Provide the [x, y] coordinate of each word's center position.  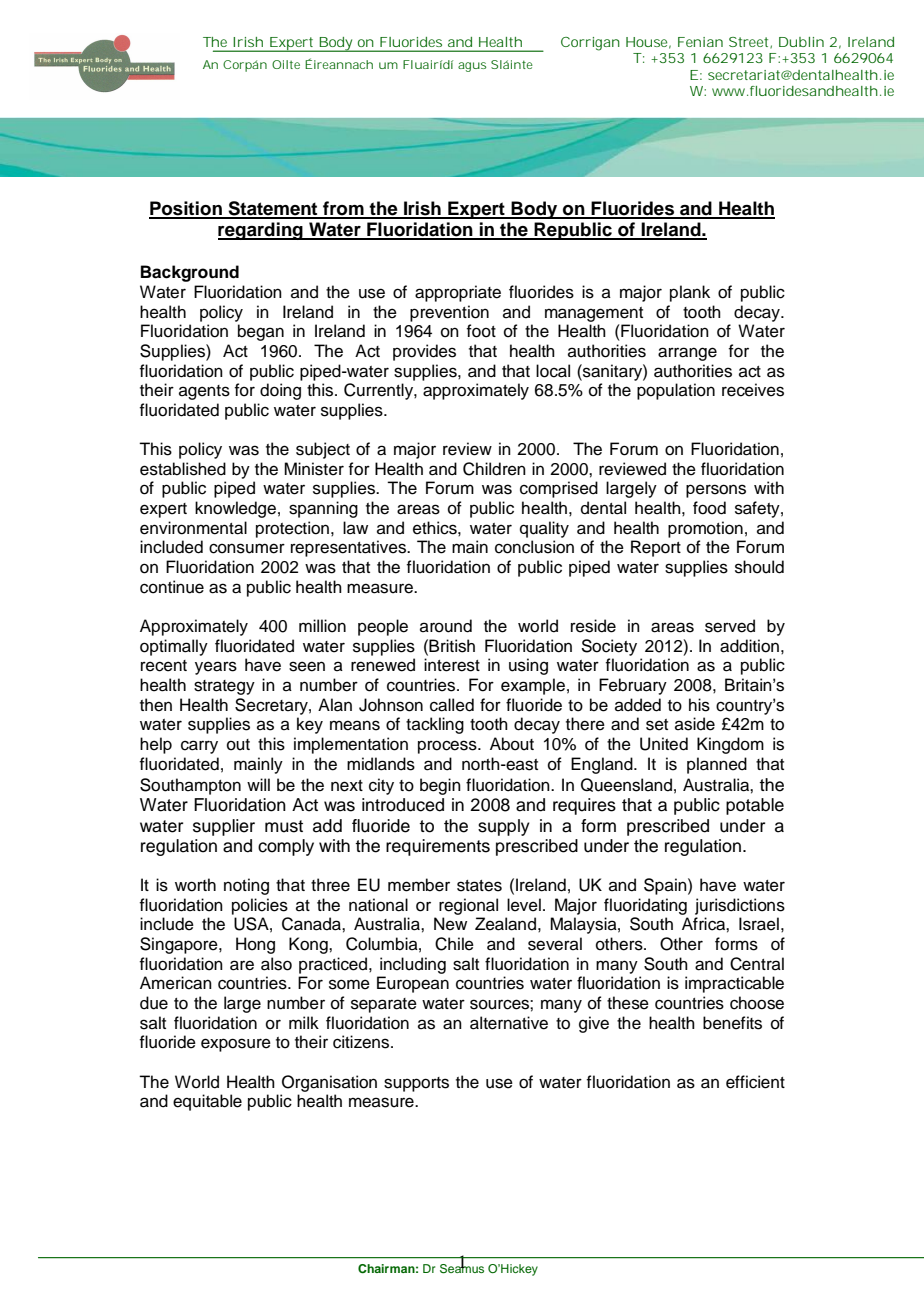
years [216, 668]
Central [757, 964]
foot [481, 331]
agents [204, 392]
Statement [273, 209]
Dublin [801, 42]
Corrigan [590, 44]
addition [749, 646]
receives [753, 390]
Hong [255, 945]
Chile [454, 944]
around [446, 626]
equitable [207, 1102]
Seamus [462, 1267]
